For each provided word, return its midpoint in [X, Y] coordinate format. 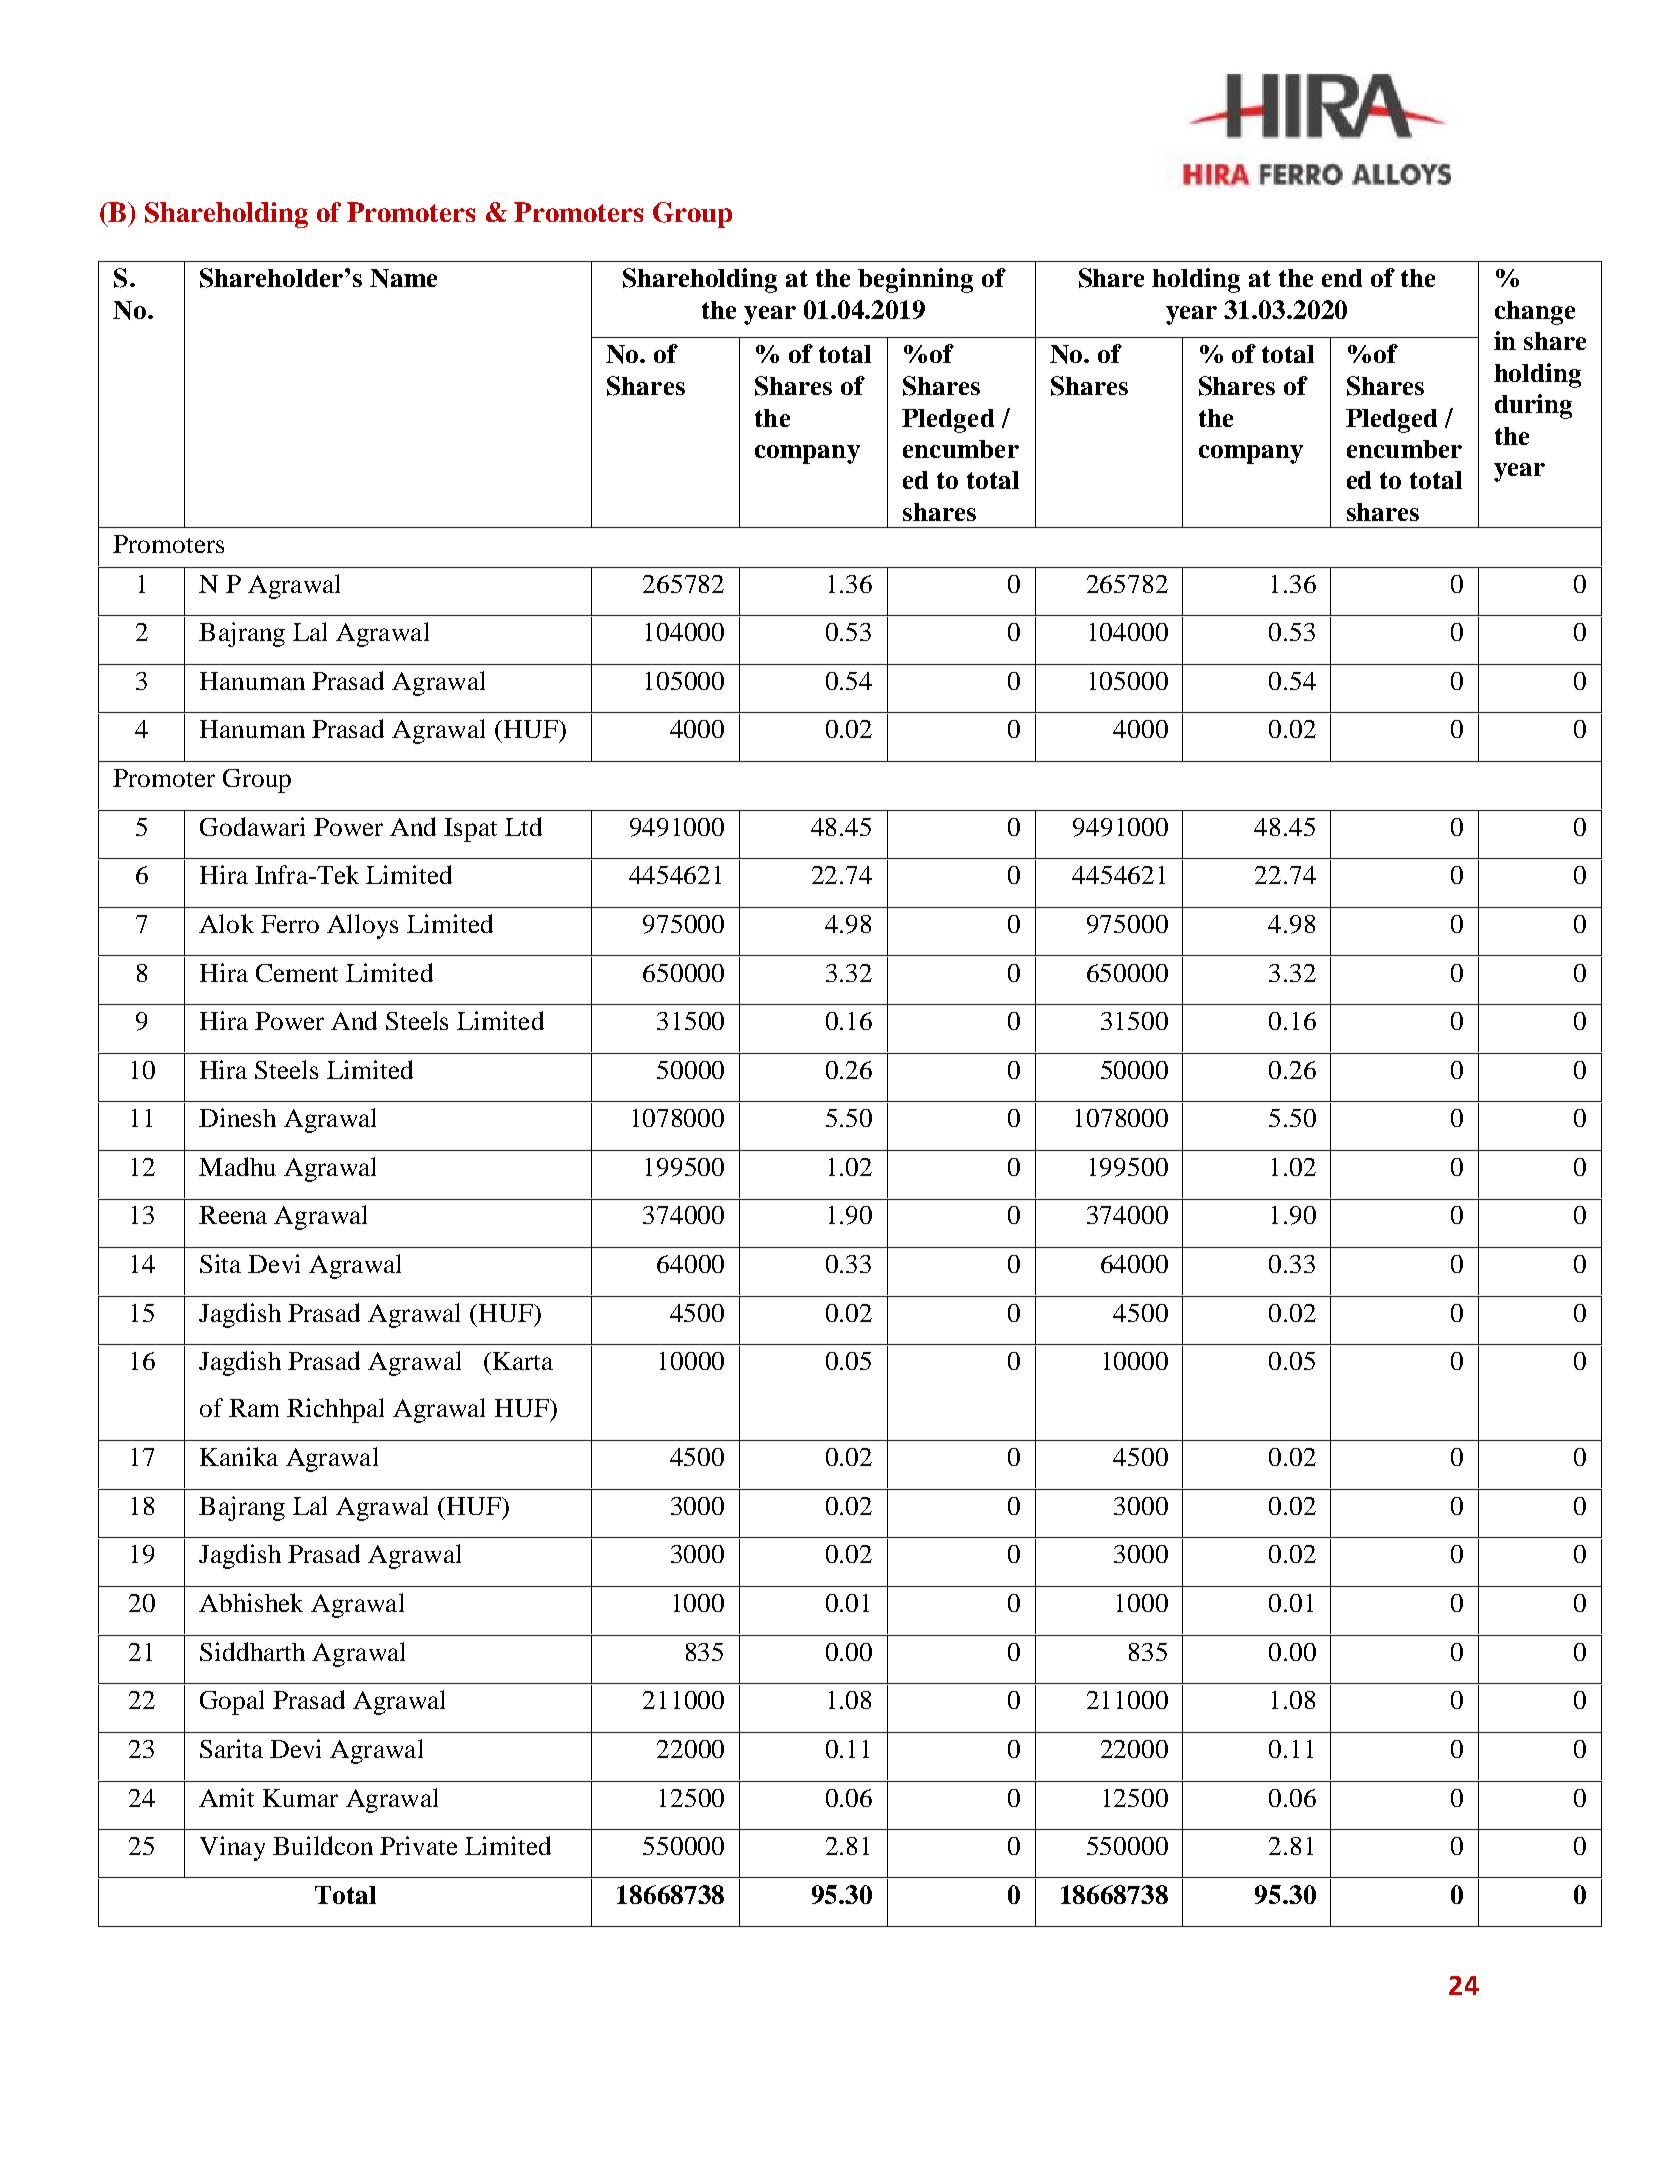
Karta [523, 1361]
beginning [915, 280]
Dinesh [237, 1117]
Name [403, 278]
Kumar [300, 1798]
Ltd [523, 826]
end [1342, 278]
